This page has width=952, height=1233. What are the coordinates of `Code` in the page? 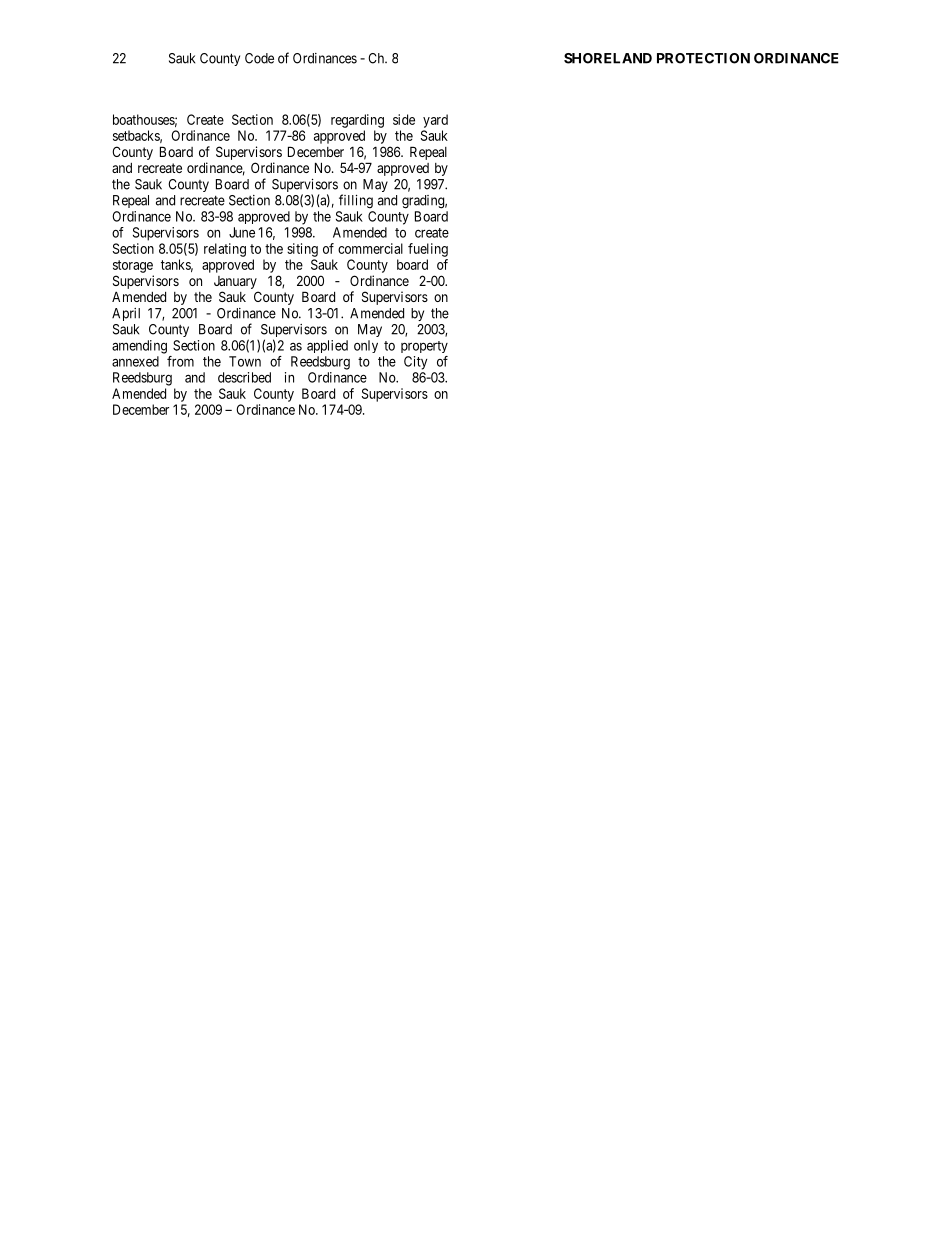 It's located at (259, 58).
